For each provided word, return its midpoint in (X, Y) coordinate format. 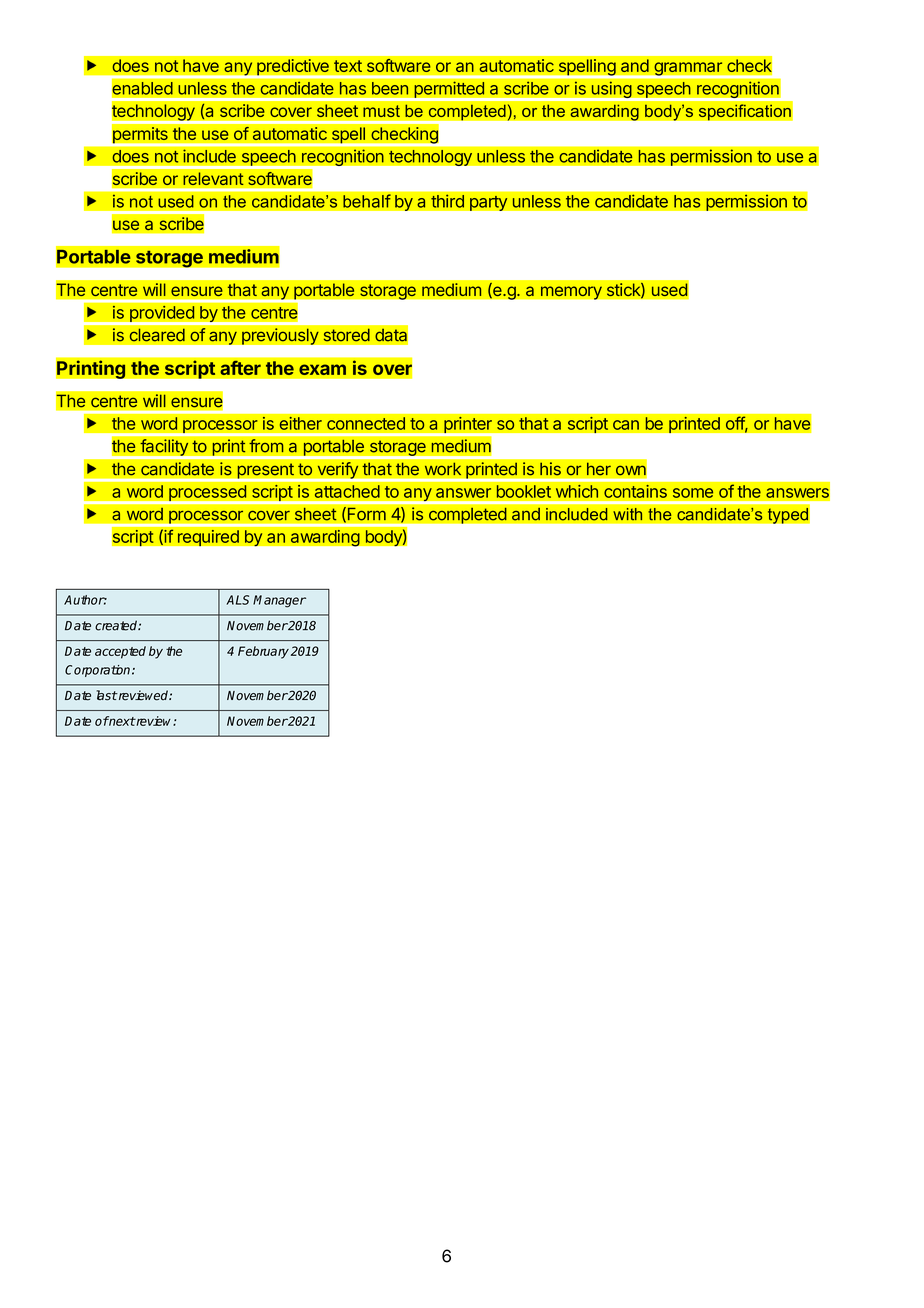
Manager (279, 601)
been (390, 88)
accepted (120, 652)
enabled (142, 88)
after (240, 367)
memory (571, 293)
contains (635, 491)
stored (346, 335)
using (611, 91)
